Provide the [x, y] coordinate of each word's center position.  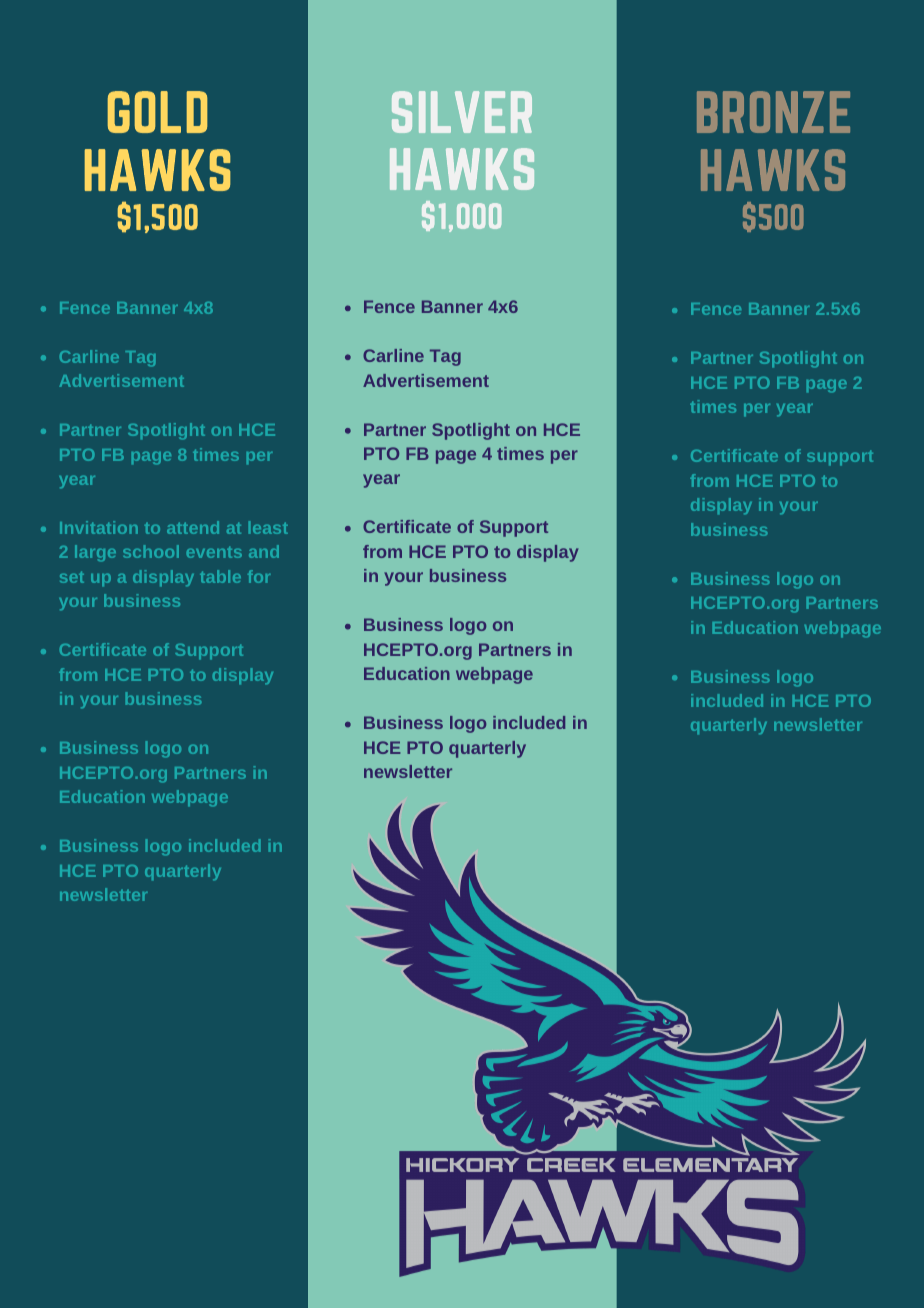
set [72, 577]
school [151, 551]
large [95, 553]
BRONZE [773, 112]
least [268, 527]
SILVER [462, 112]
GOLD [157, 112]
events [214, 552]
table [220, 576]
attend [193, 527]
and [264, 551]
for [259, 576]
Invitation [99, 527]
